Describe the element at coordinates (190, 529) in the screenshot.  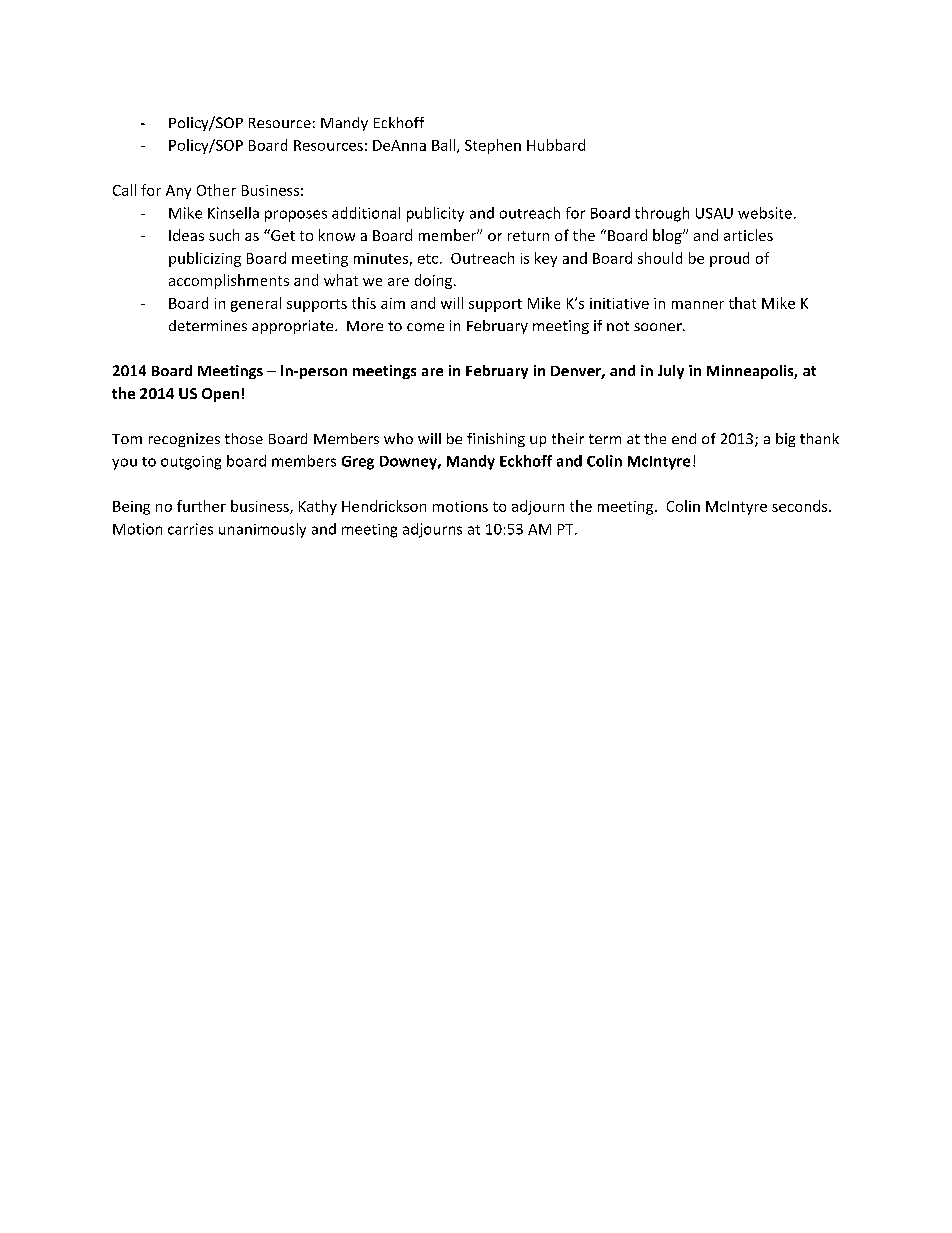
I see `carries` at that location.
